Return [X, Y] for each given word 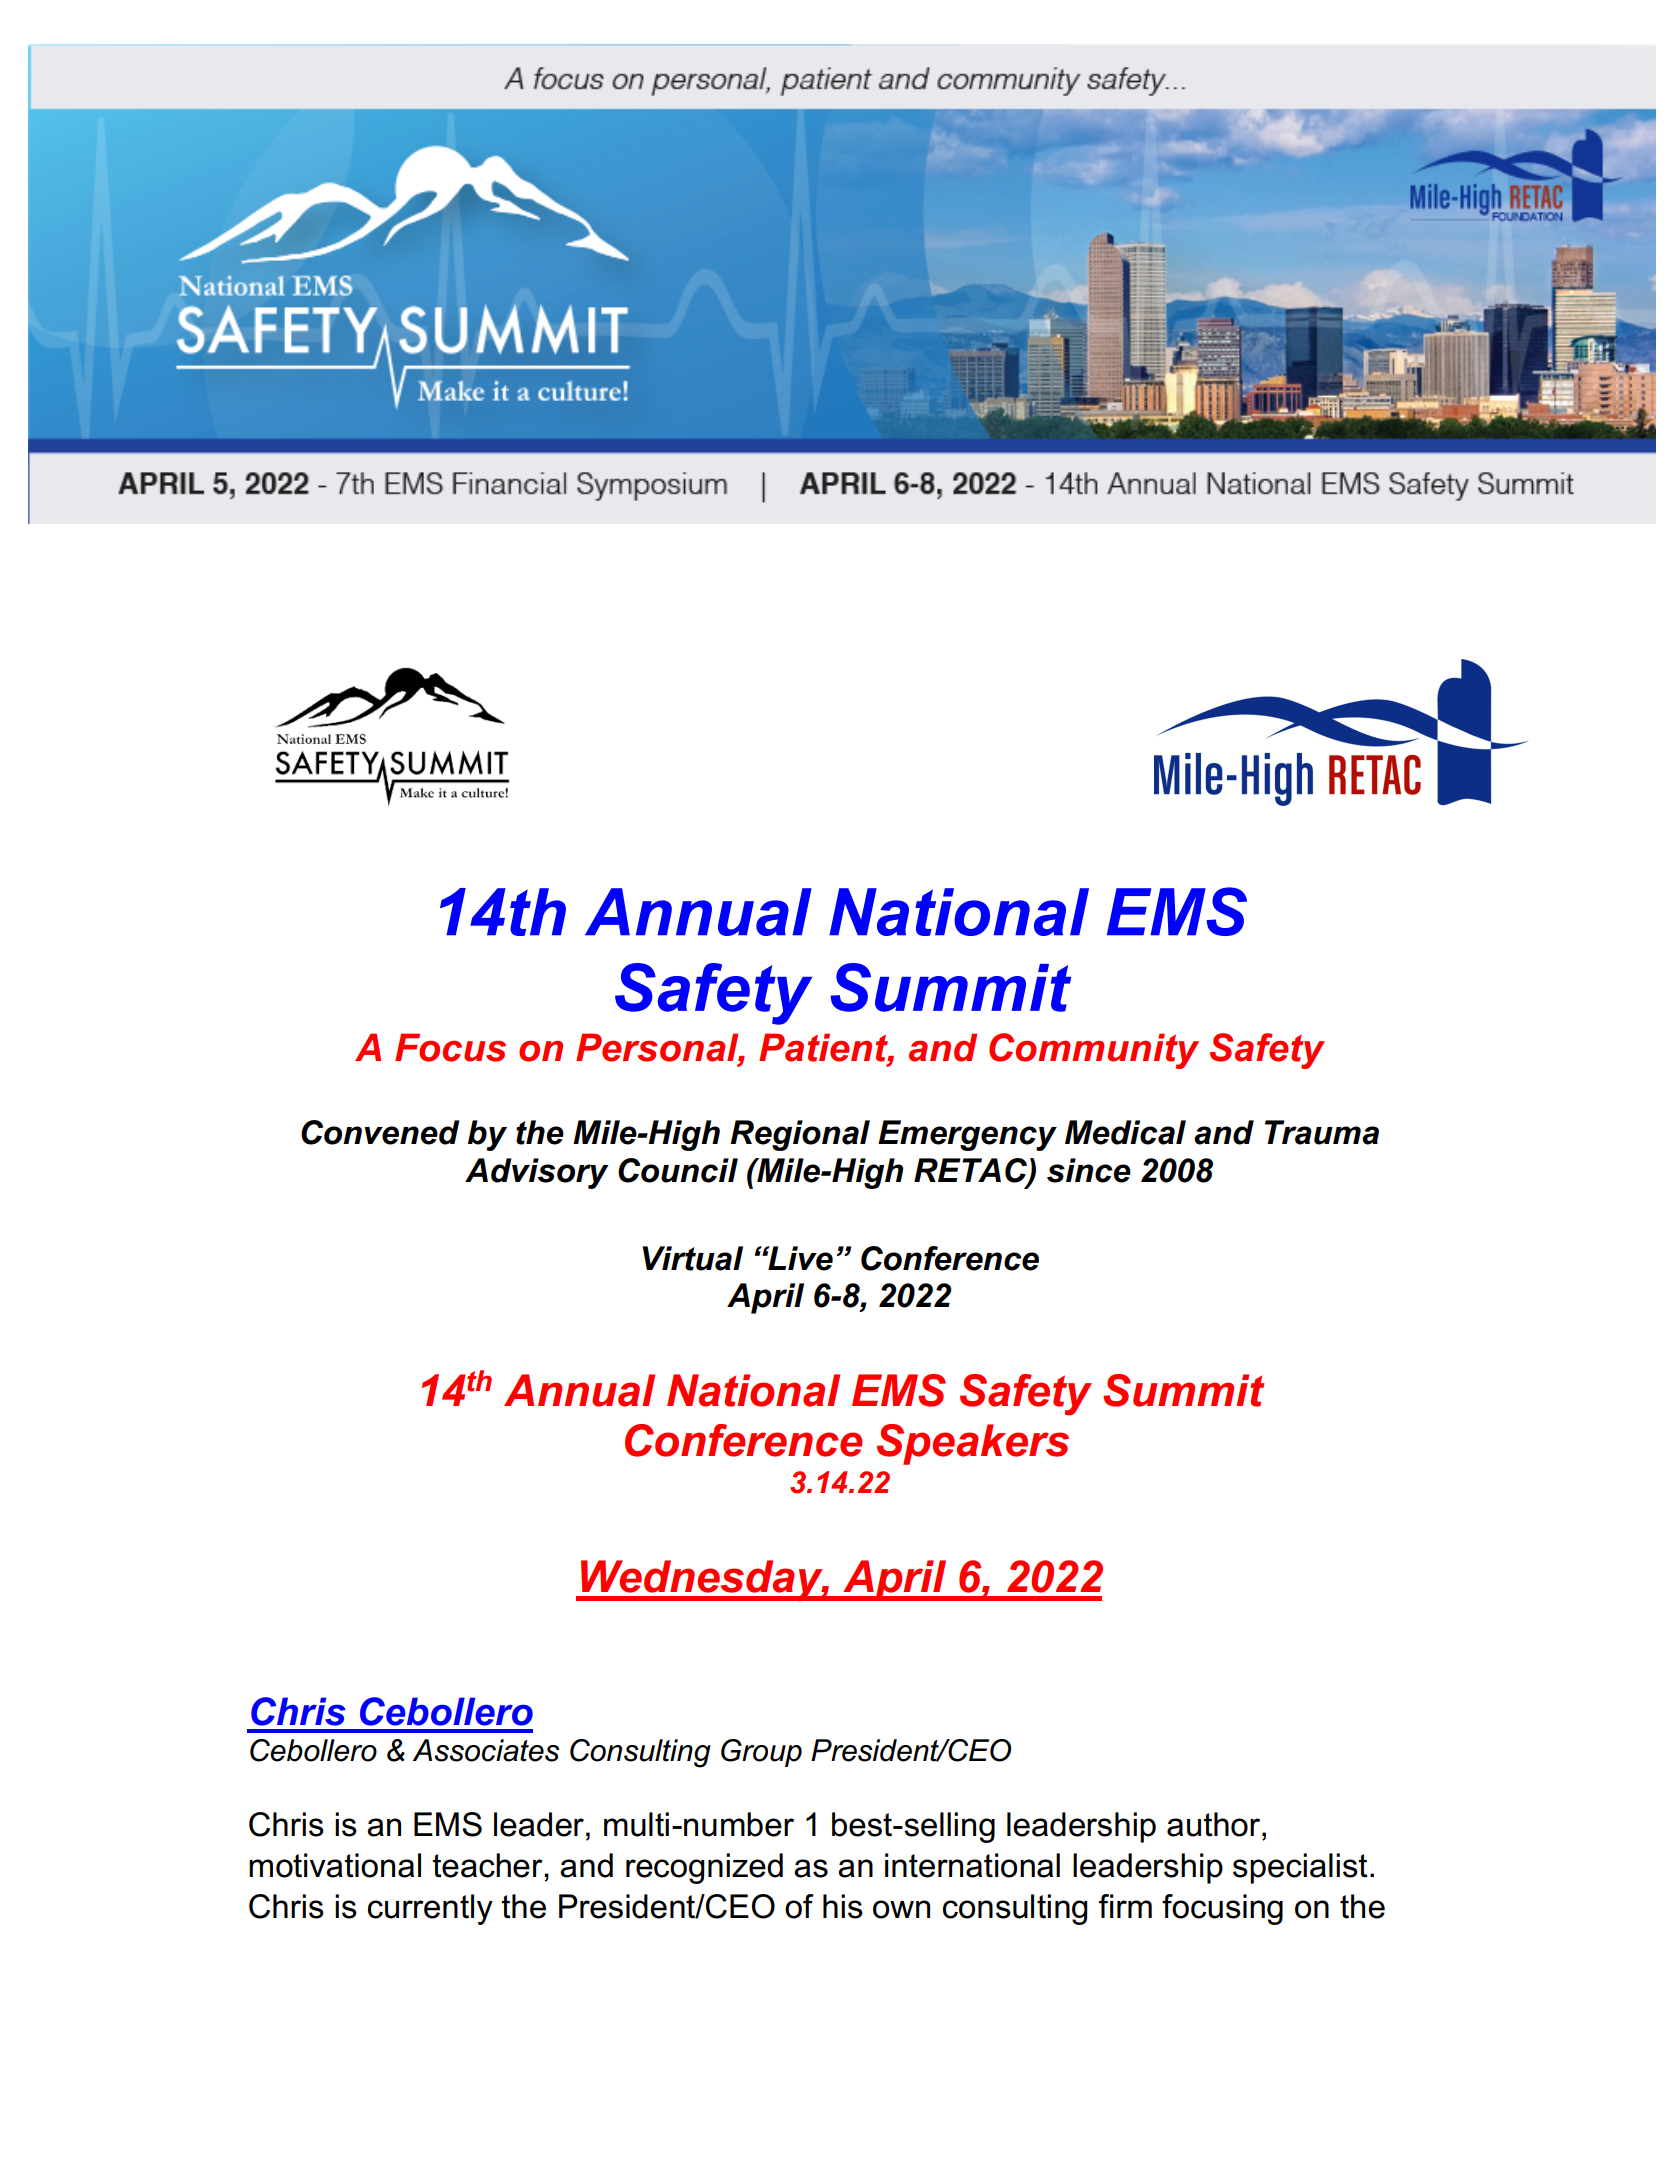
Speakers [973, 1444]
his [843, 1906]
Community [1094, 1051]
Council [678, 1170]
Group [761, 1753]
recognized [704, 1868]
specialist [1300, 1868]
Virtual [692, 1258]
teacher [488, 1865]
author [1215, 1824]
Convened [380, 1132]
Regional [800, 1135]
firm [1125, 1906]
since [1089, 1170]
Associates [486, 1750]
